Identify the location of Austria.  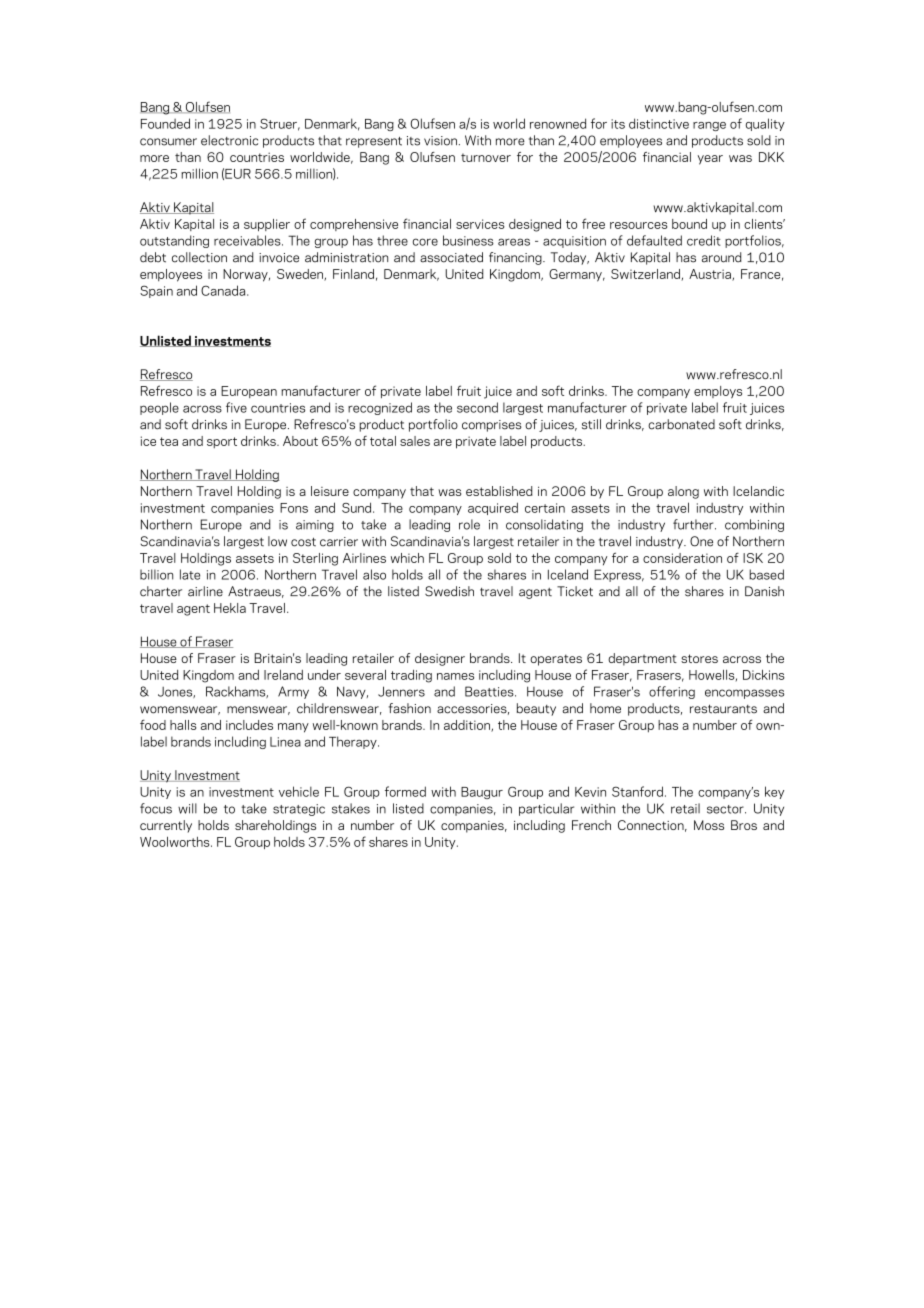
(711, 275).
